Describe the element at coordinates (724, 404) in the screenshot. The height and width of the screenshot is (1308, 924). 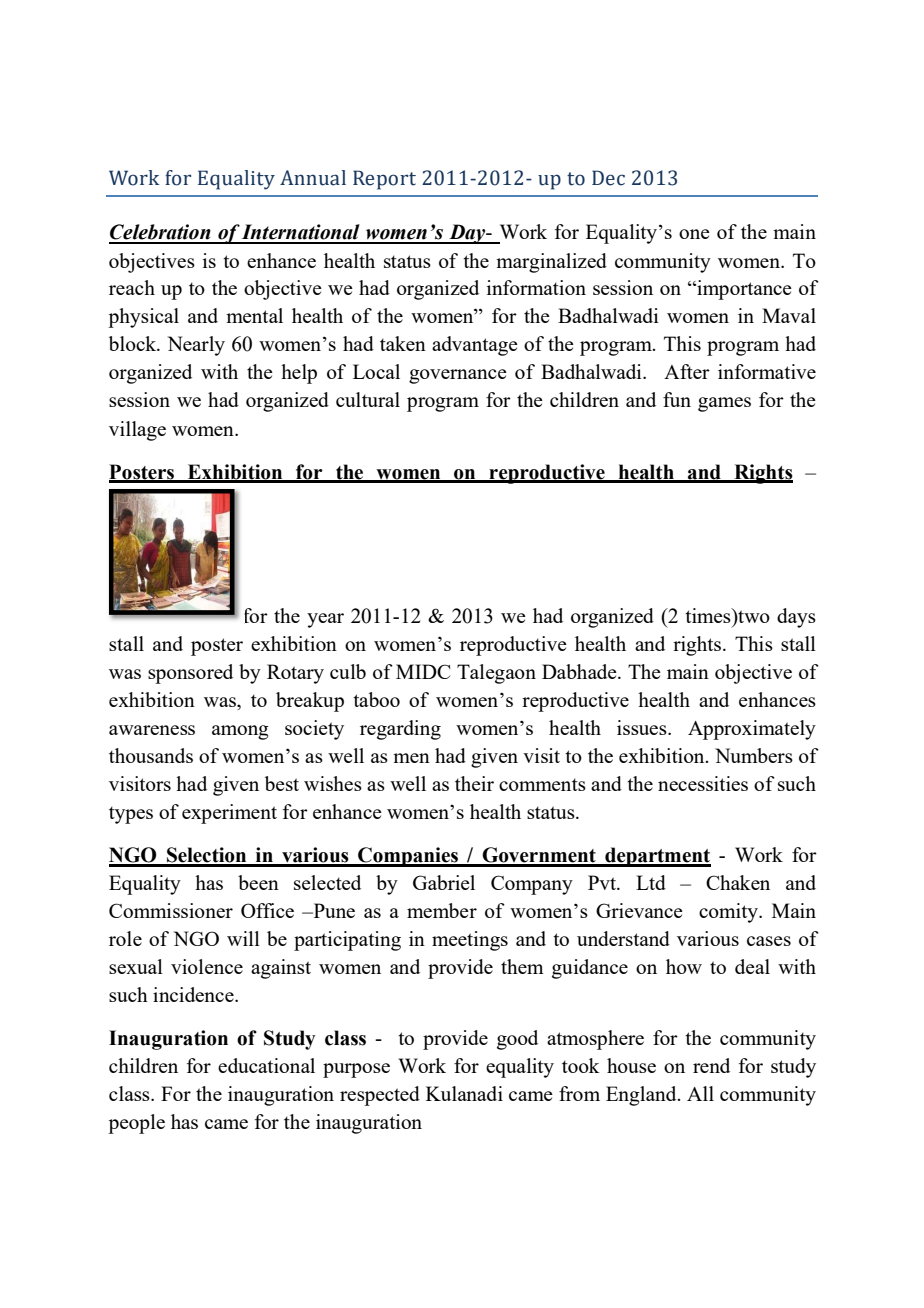
I see `games` at that location.
